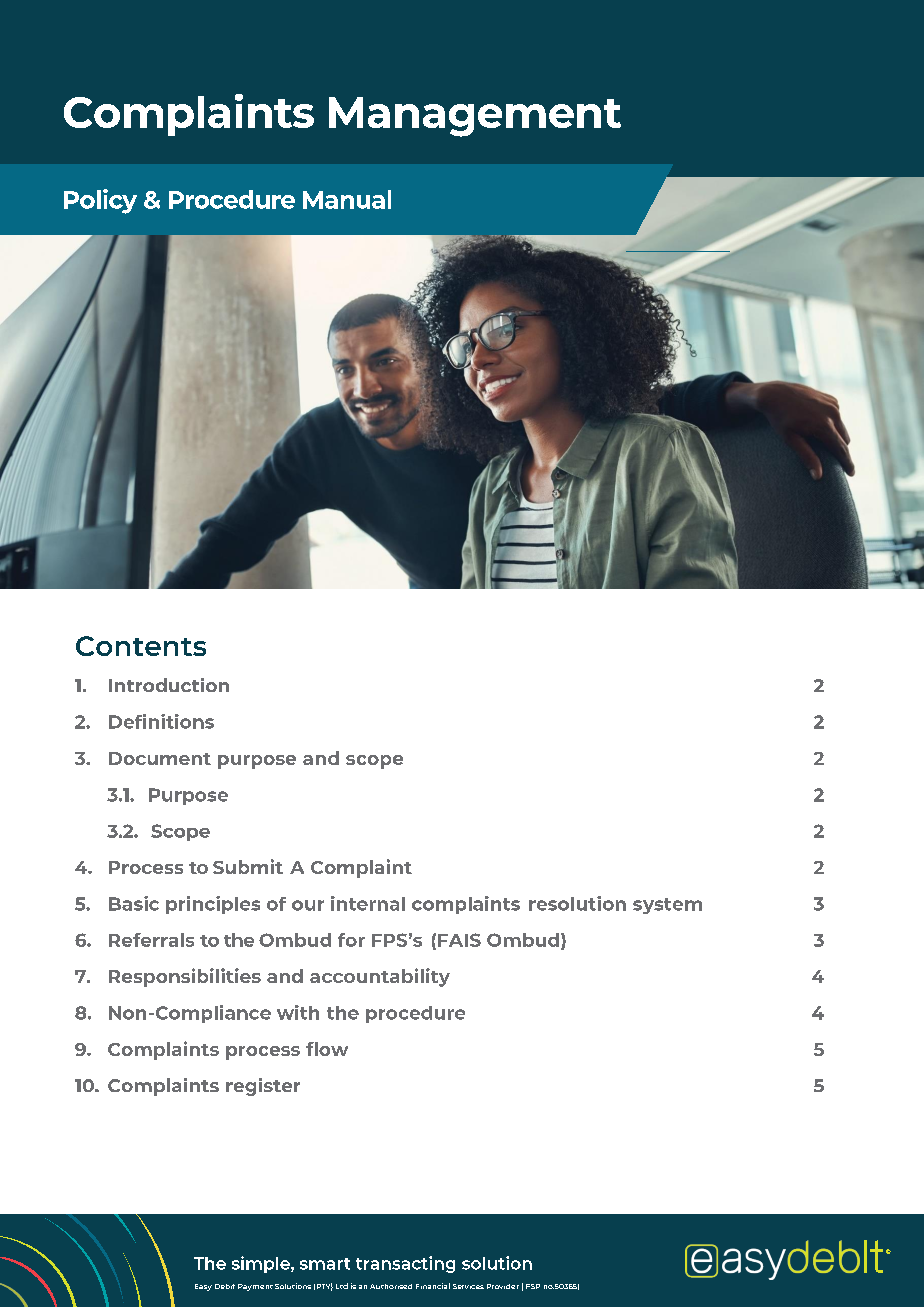 The height and width of the image is (1307, 924). I want to click on system, so click(667, 906).
